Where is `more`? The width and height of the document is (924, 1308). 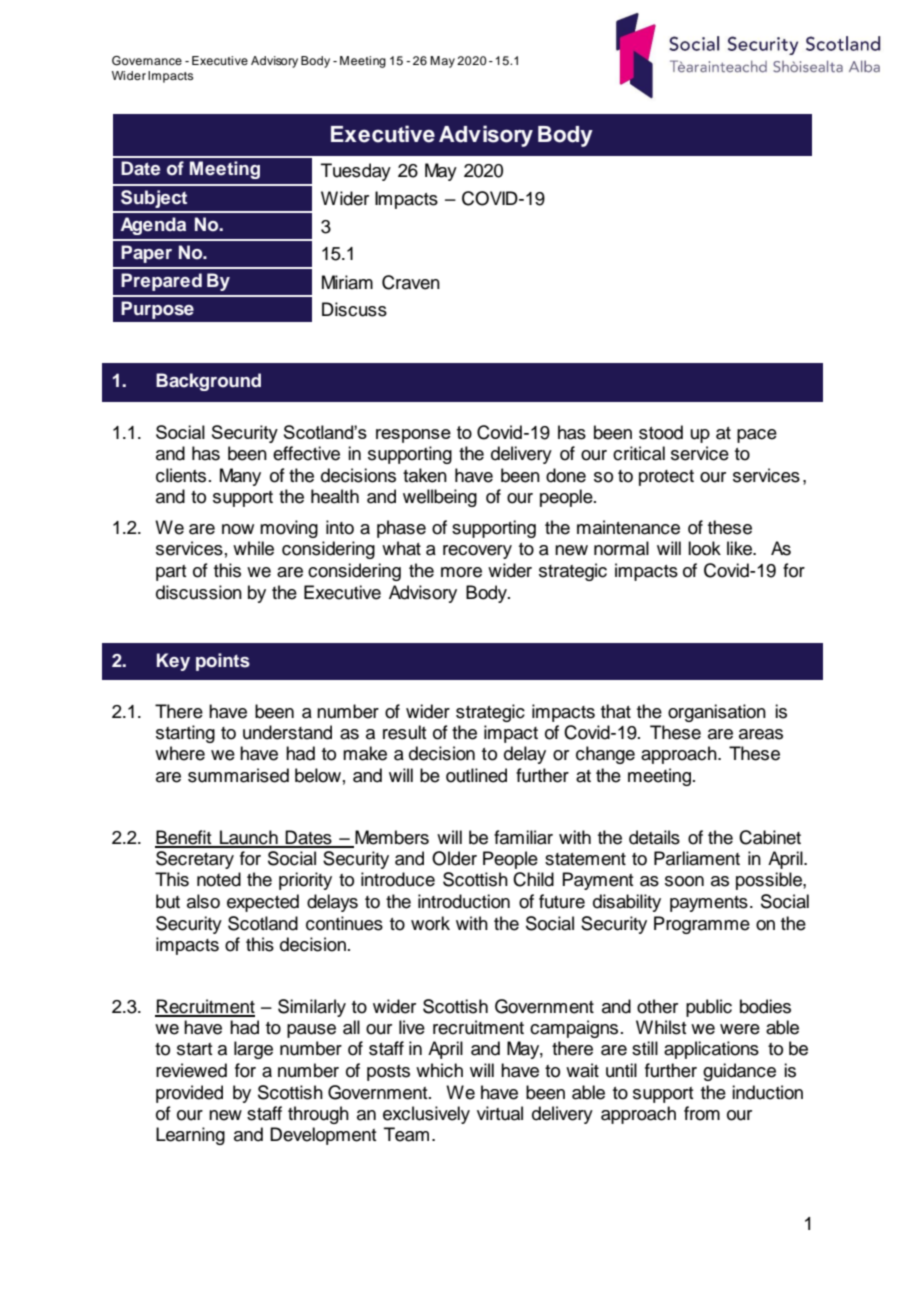
more is located at coordinates (461, 572).
